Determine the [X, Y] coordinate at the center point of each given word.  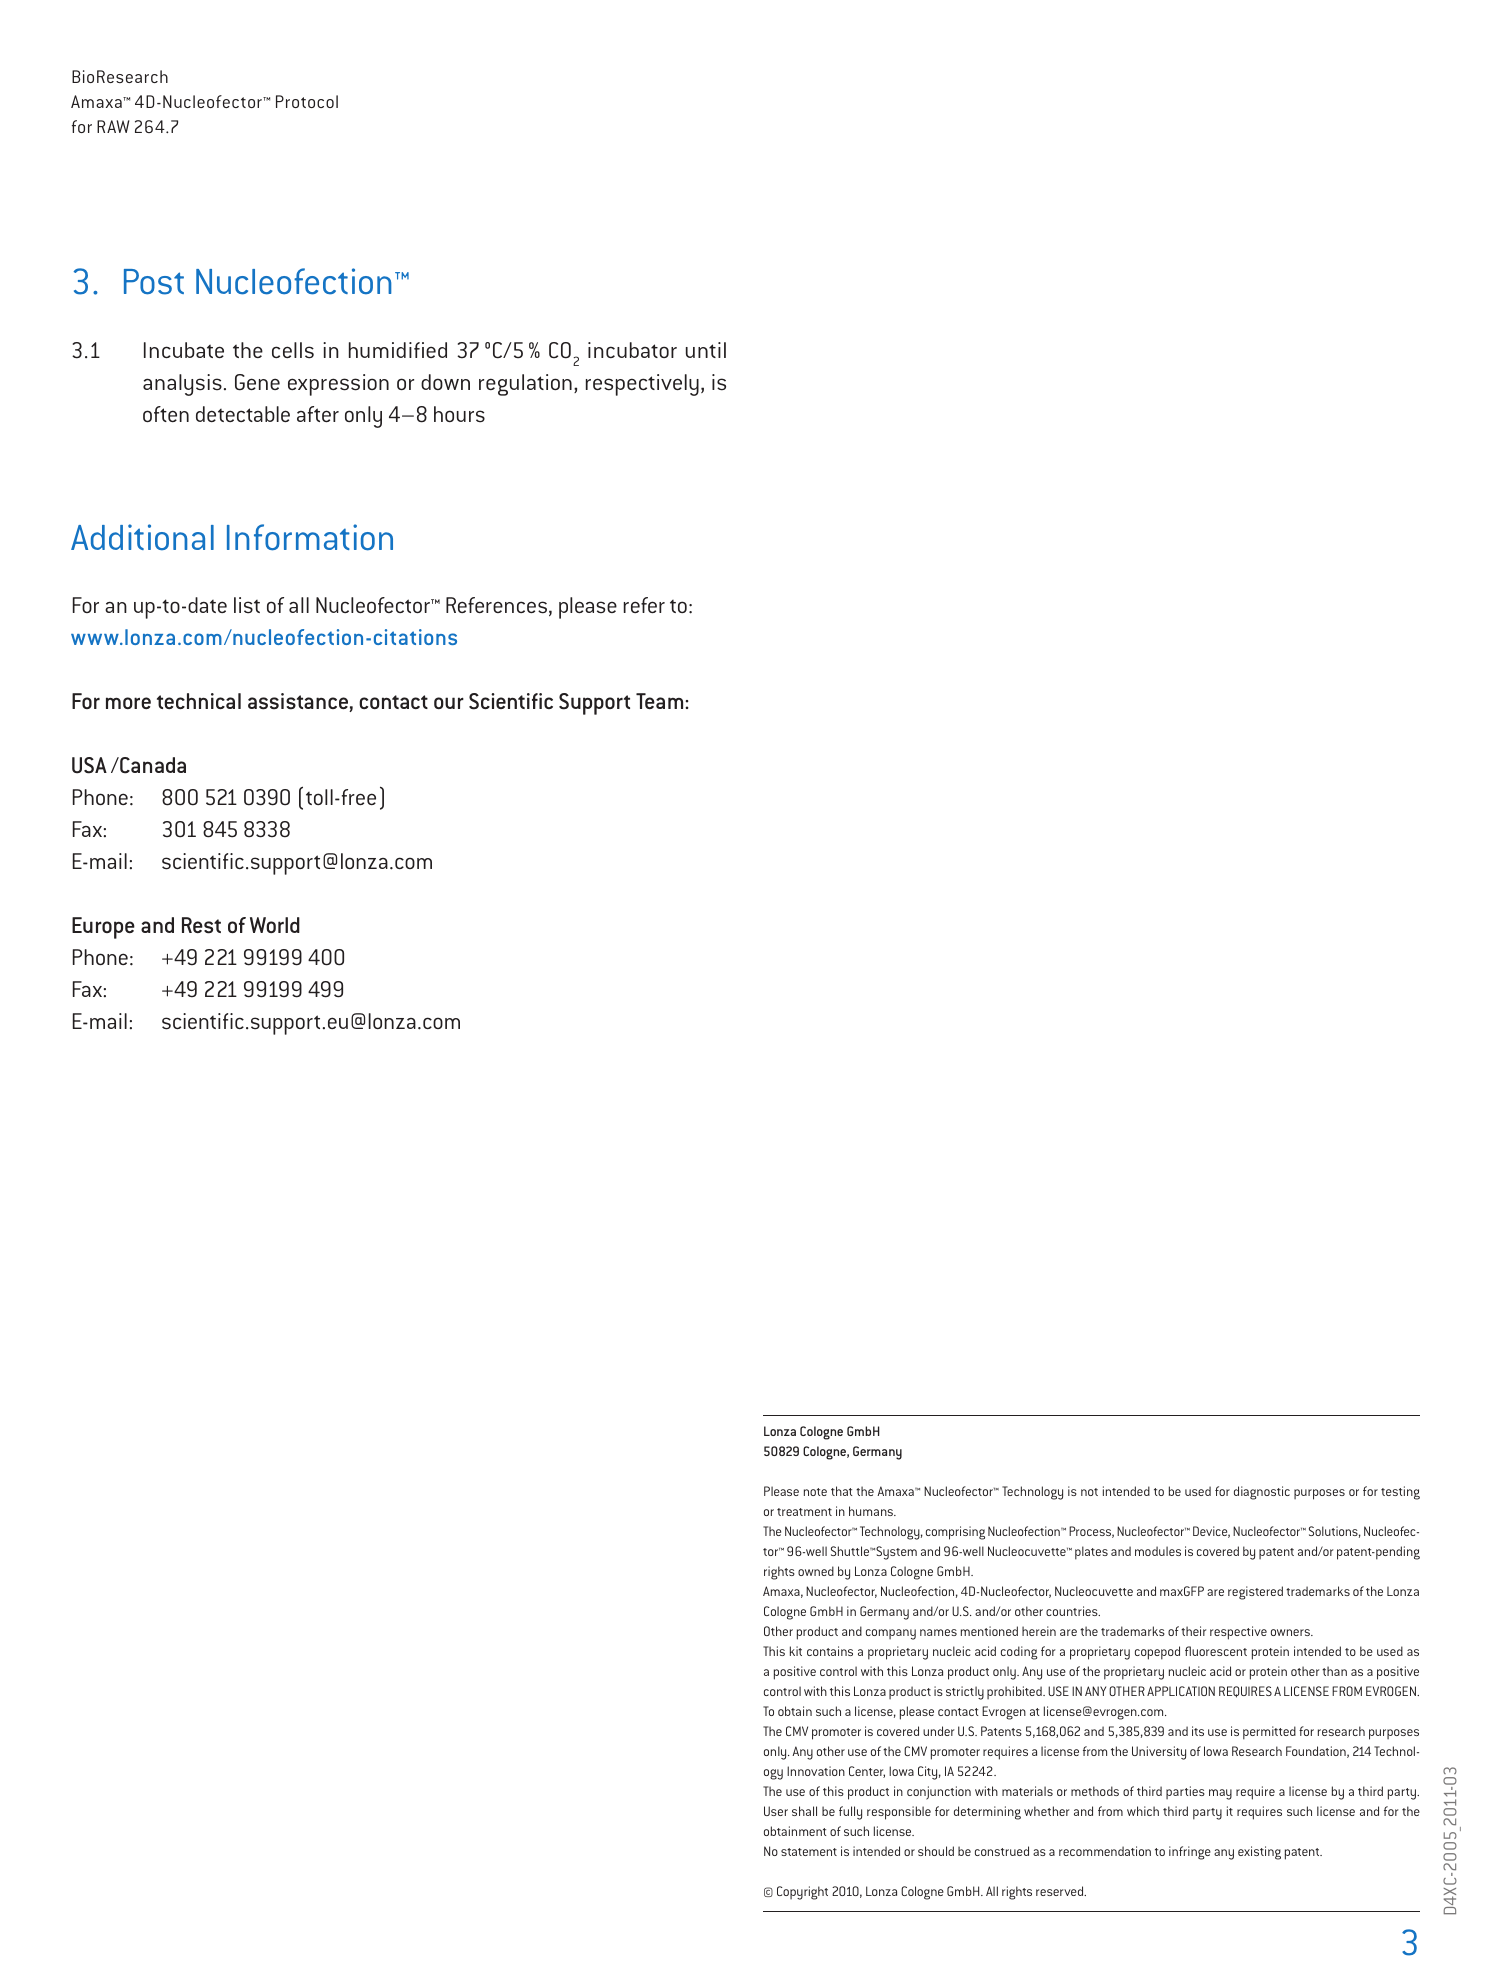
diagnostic [1262, 1493]
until [706, 350]
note [815, 1492]
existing [1259, 1853]
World [275, 925]
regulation [525, 385]
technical [199, 701]
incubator [632, 350]
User [776, 1811]
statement [809, 1852]
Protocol [307, 101]
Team [659, 701]
